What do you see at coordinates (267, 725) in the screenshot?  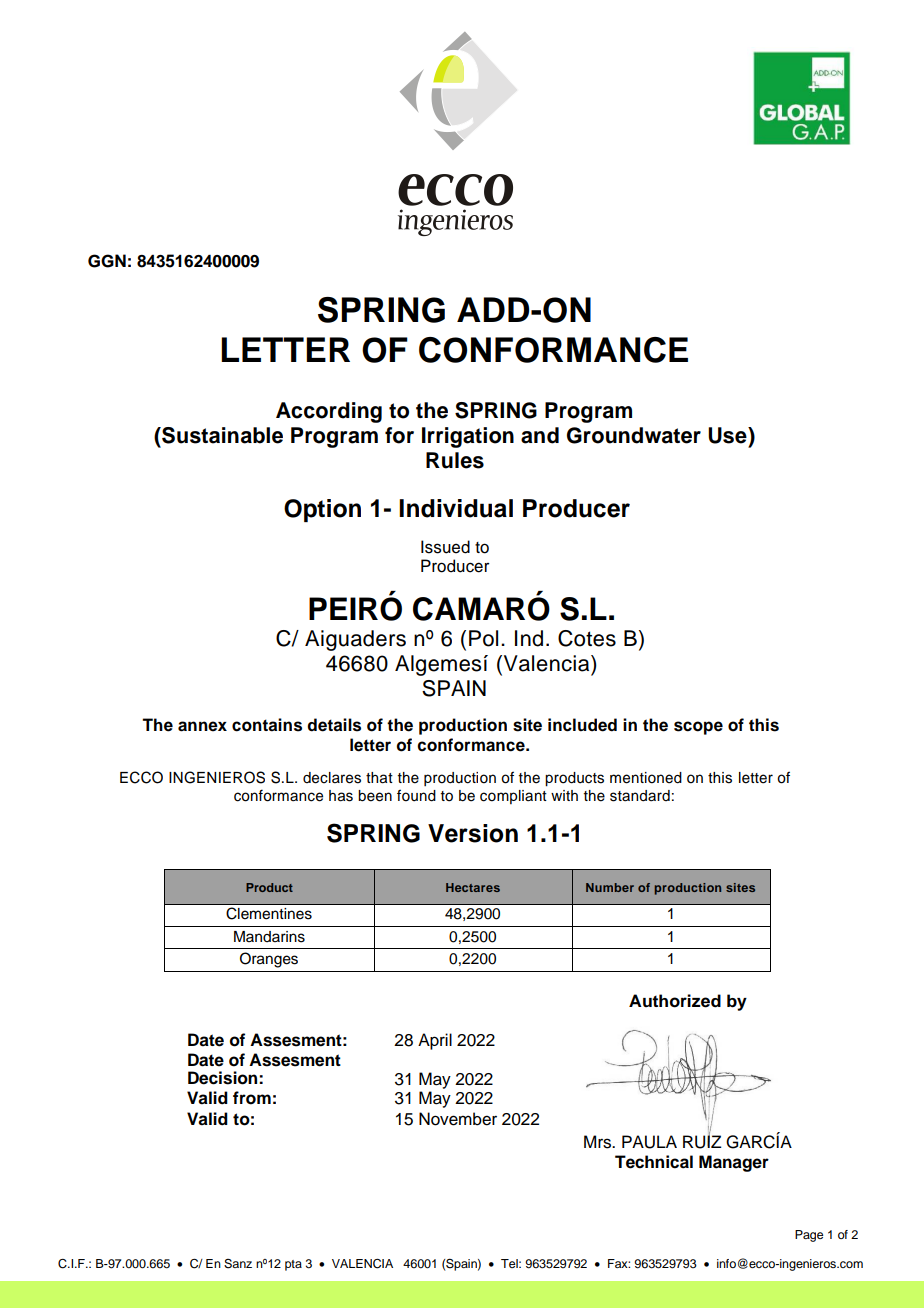 I see `contains` at bounding box center [267, 725].
